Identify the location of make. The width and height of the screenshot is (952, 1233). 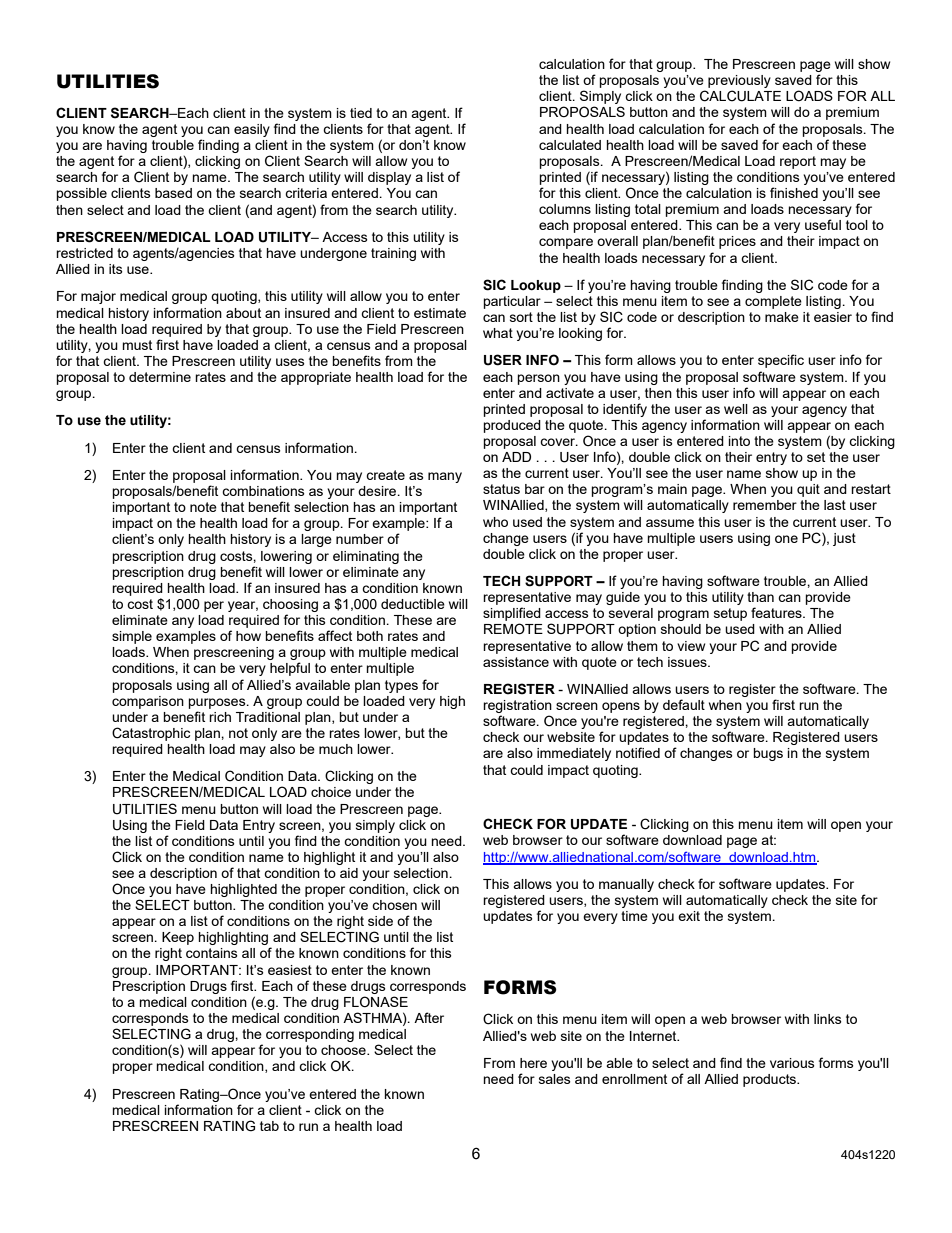
(782, 317).
